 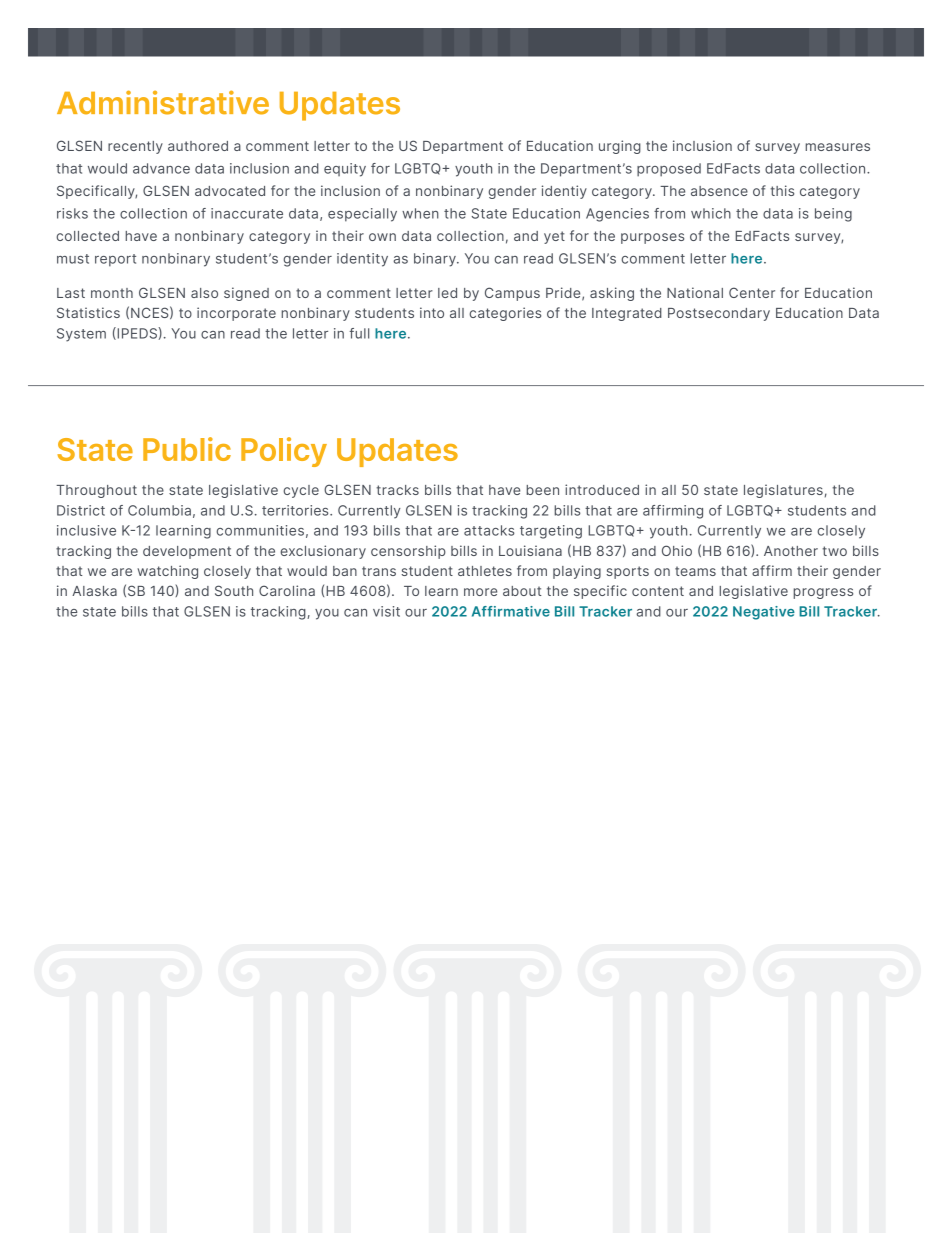 I want to click on urging, so click(x=620, y=147).
